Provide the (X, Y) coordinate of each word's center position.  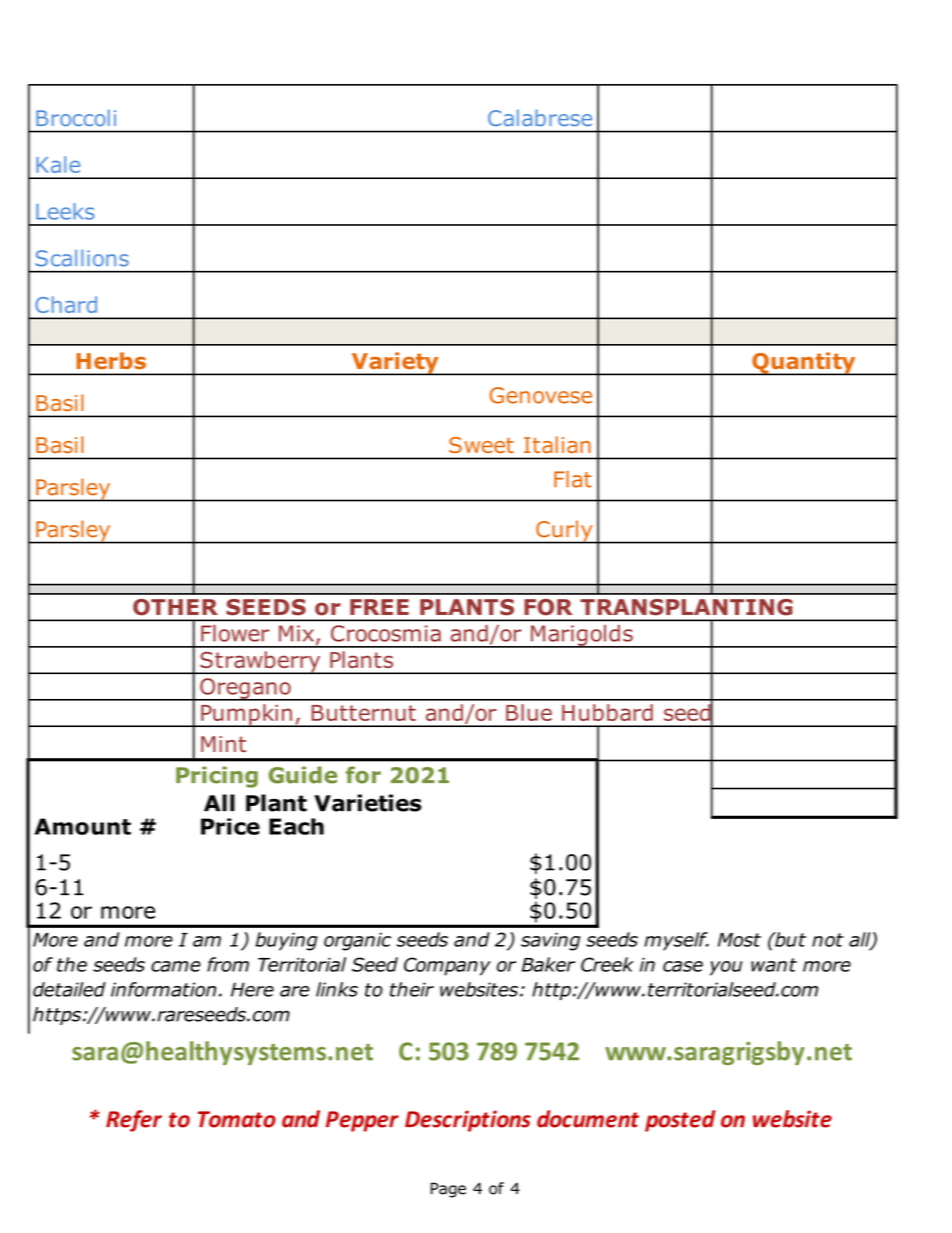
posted (680, 1121)
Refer (134, 1121)
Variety (395, 364)
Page (448, 1190)
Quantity (804, 364)
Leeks (65, 211)
